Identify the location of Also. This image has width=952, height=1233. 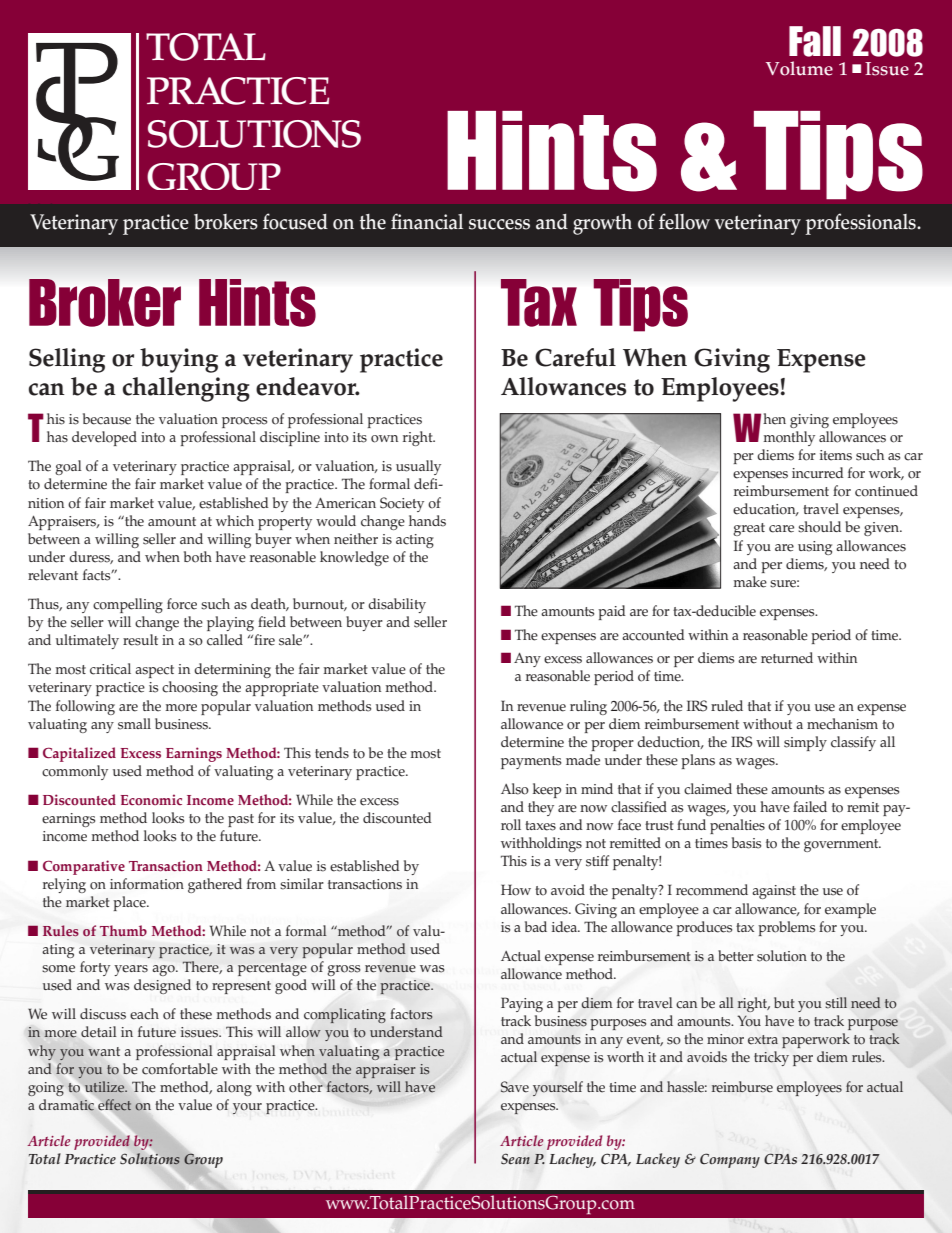
(515, 789).
